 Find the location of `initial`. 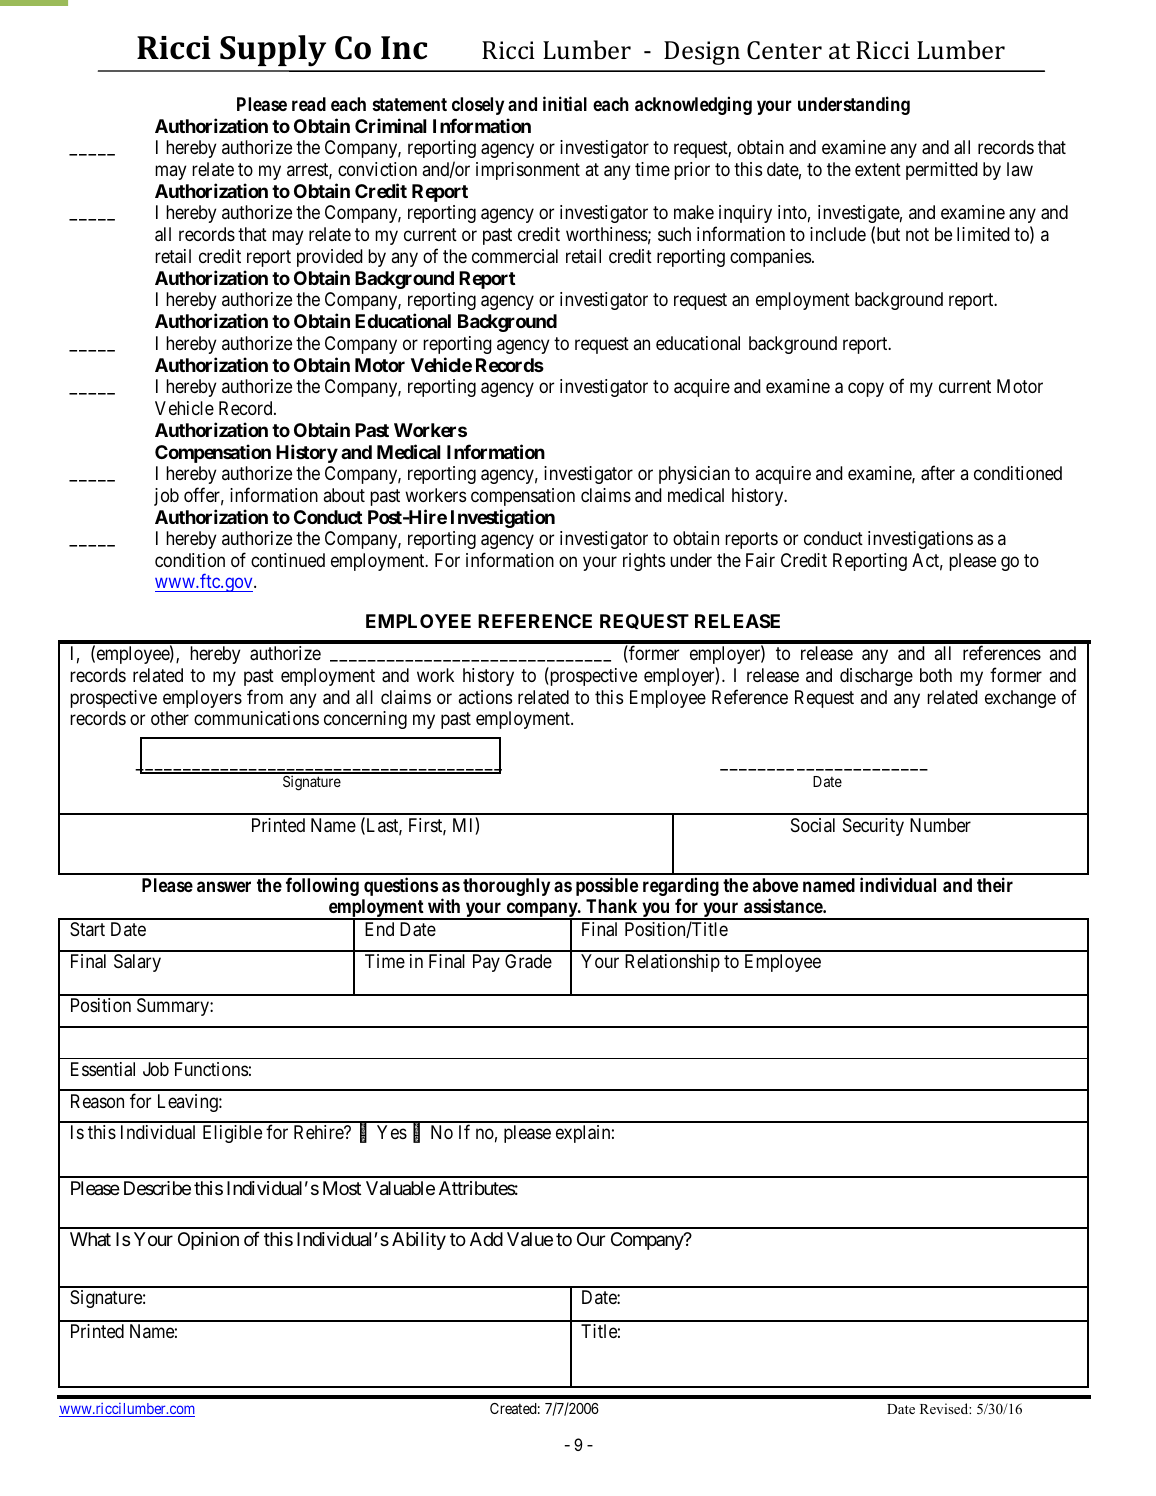

initial is located at coordinates (565, 103).
